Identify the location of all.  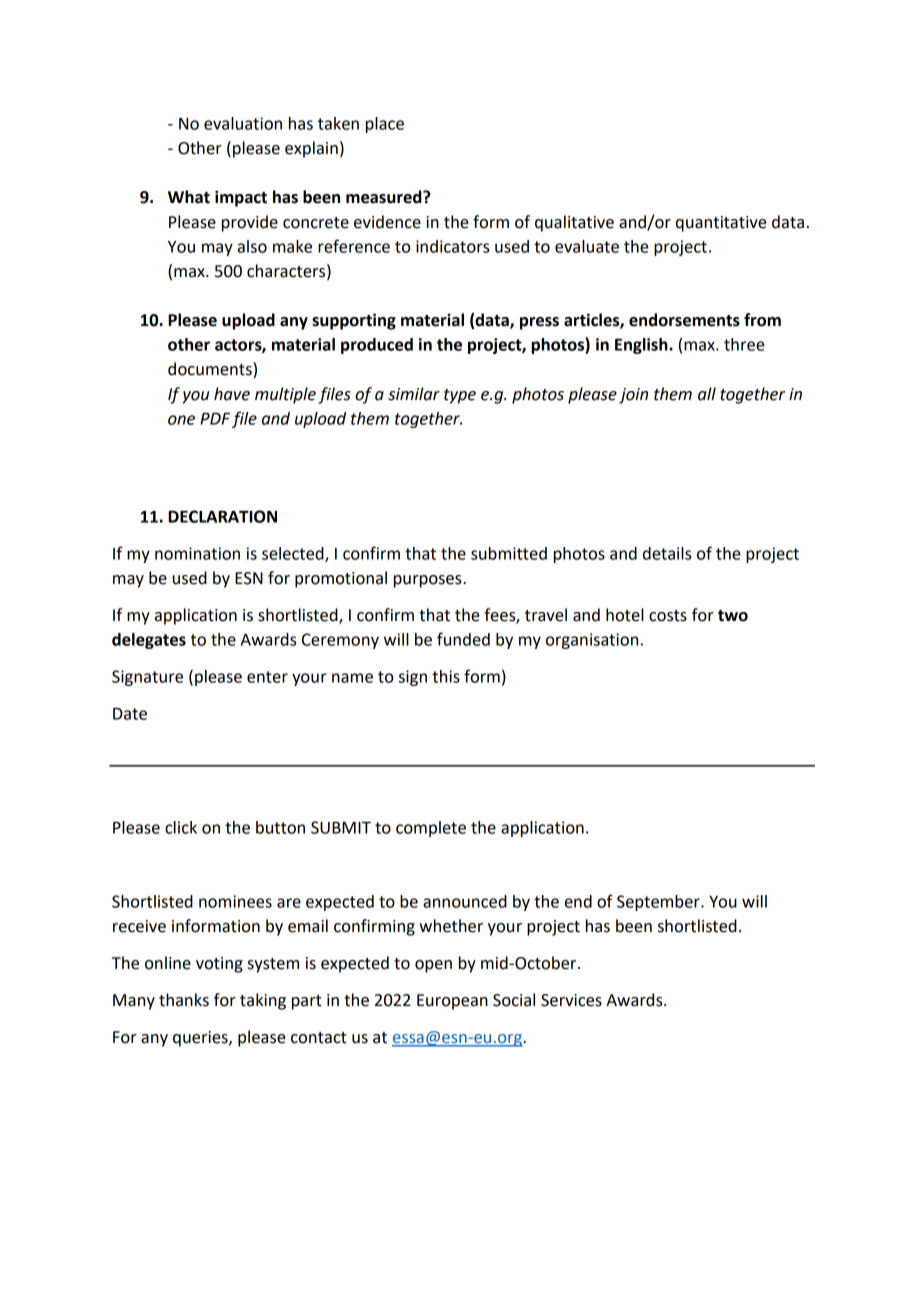
(707, 394).
